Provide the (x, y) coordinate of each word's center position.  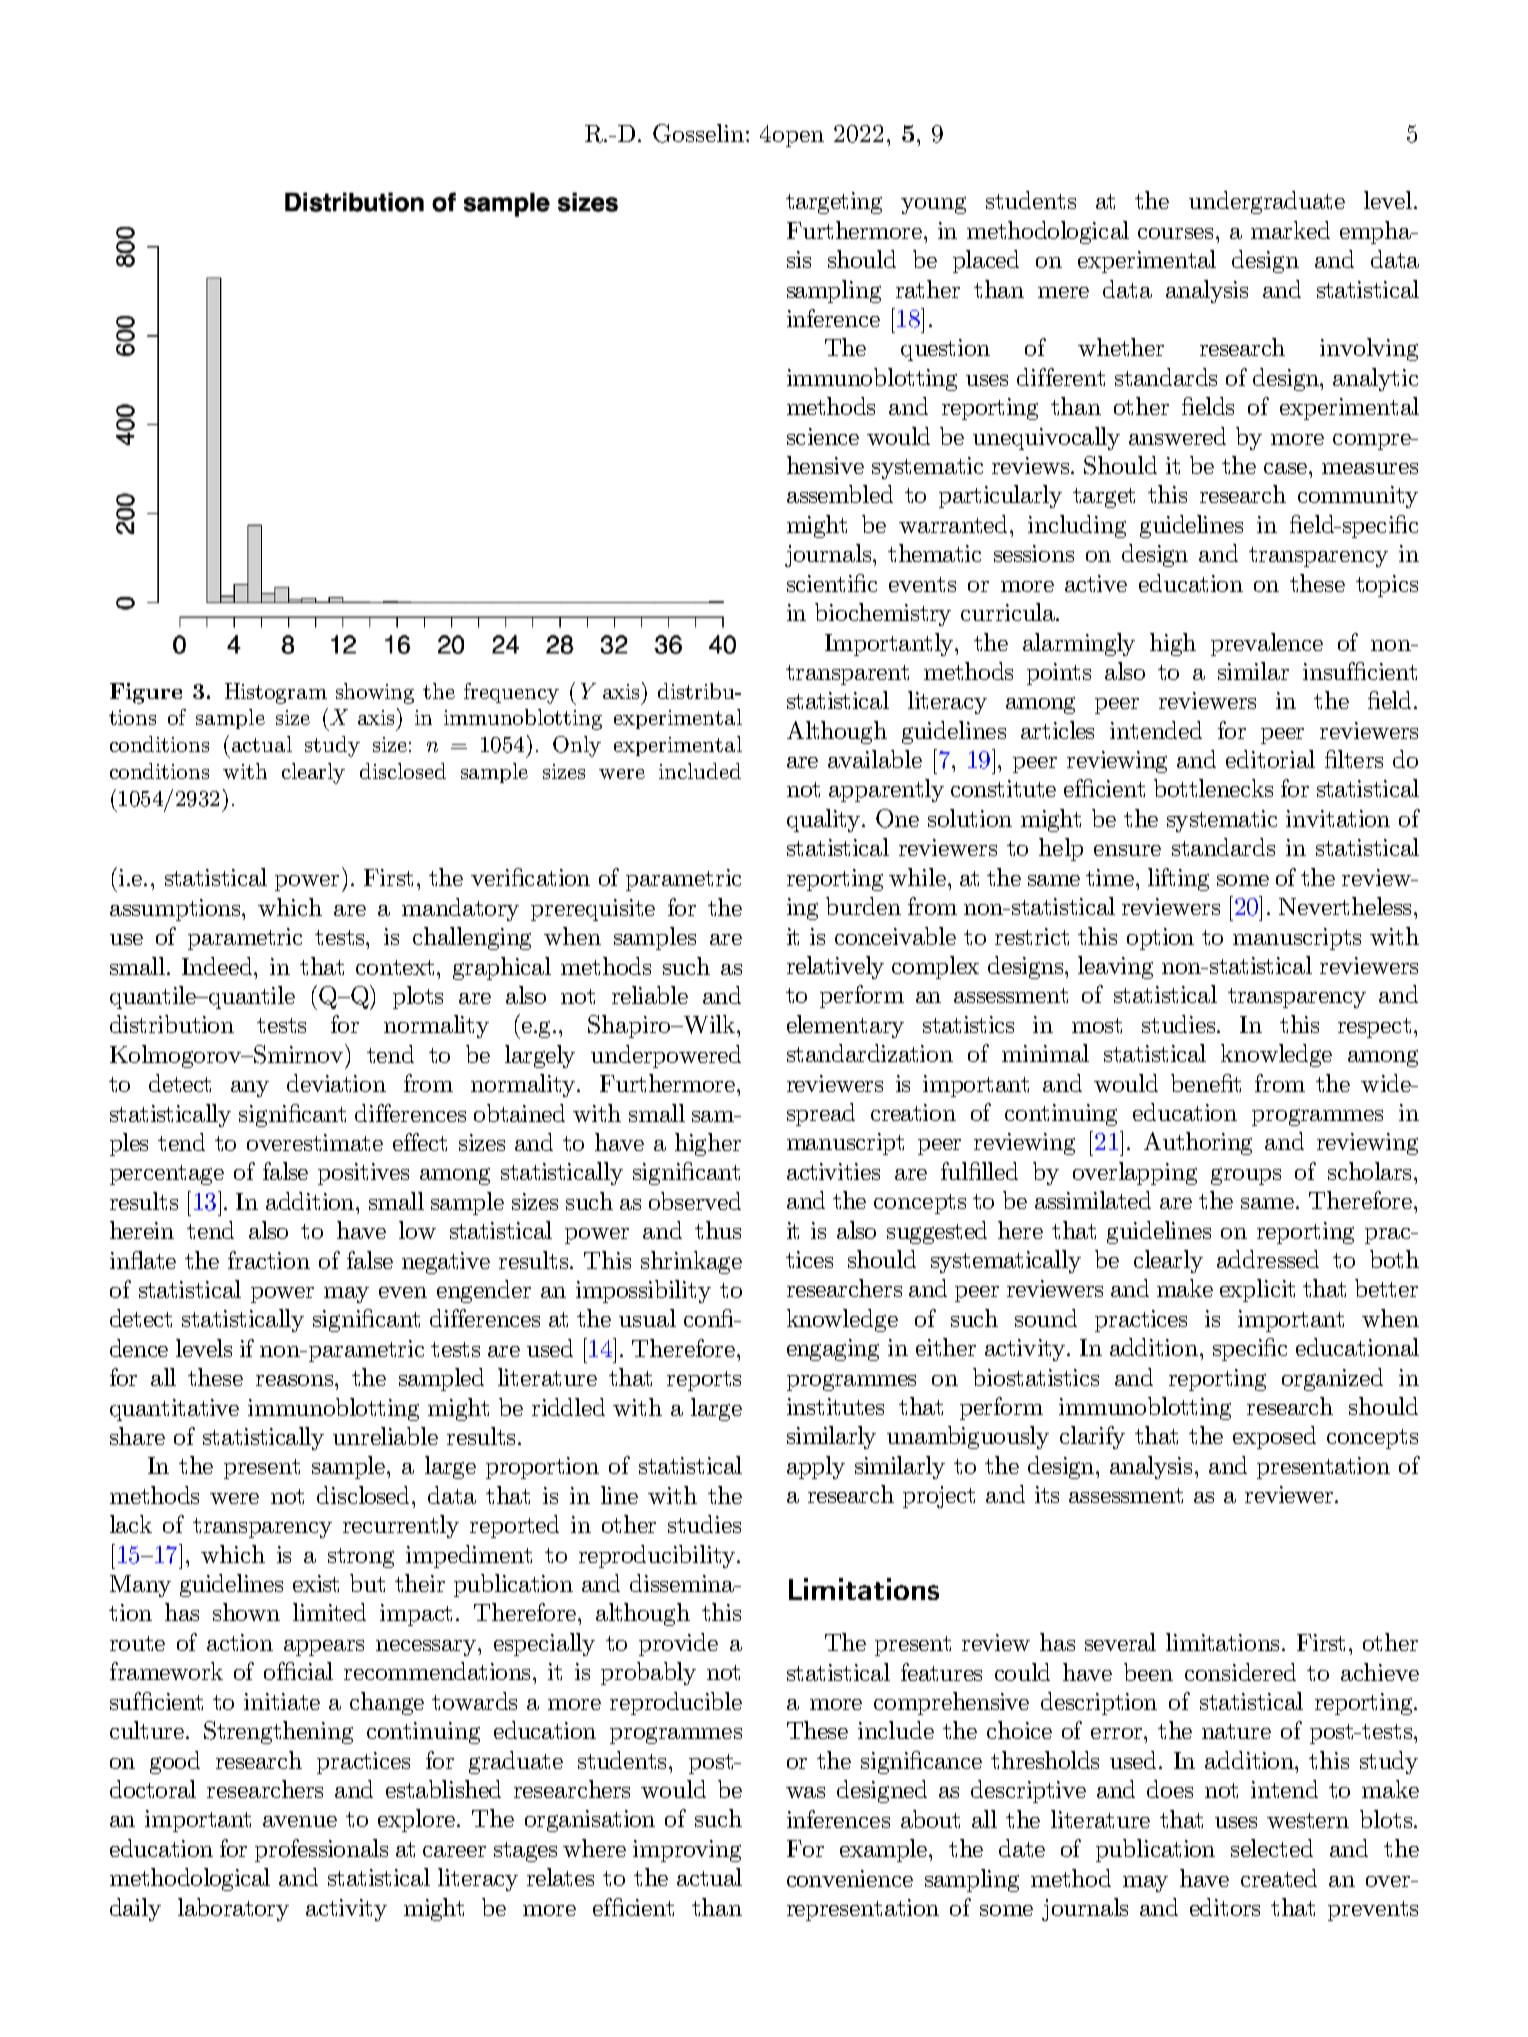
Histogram (276, 693)
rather (928, 289)
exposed (1274, 1437)
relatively (835, 967)
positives (363, 1174)
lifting (1178, 879)
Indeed (219, 966)
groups (1246, 1176)
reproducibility (658, 1556)
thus (718, 1230)
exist (316, 1583)
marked (1290, 230)
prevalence (1267, 644)
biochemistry (883, 614)
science (823, 436)
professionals (321, 1850)
